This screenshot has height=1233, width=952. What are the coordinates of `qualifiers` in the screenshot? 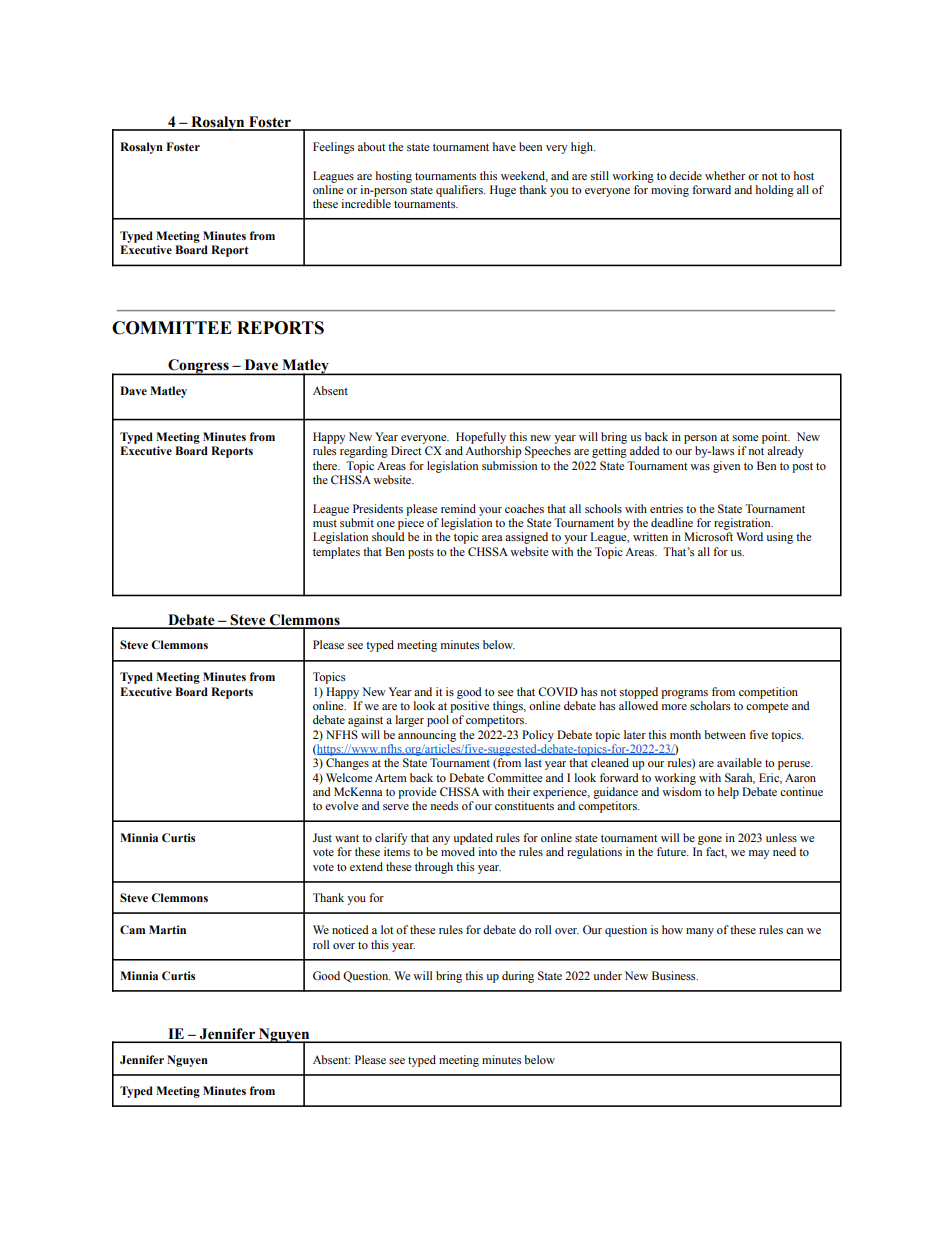 It's located at (460, 191).
